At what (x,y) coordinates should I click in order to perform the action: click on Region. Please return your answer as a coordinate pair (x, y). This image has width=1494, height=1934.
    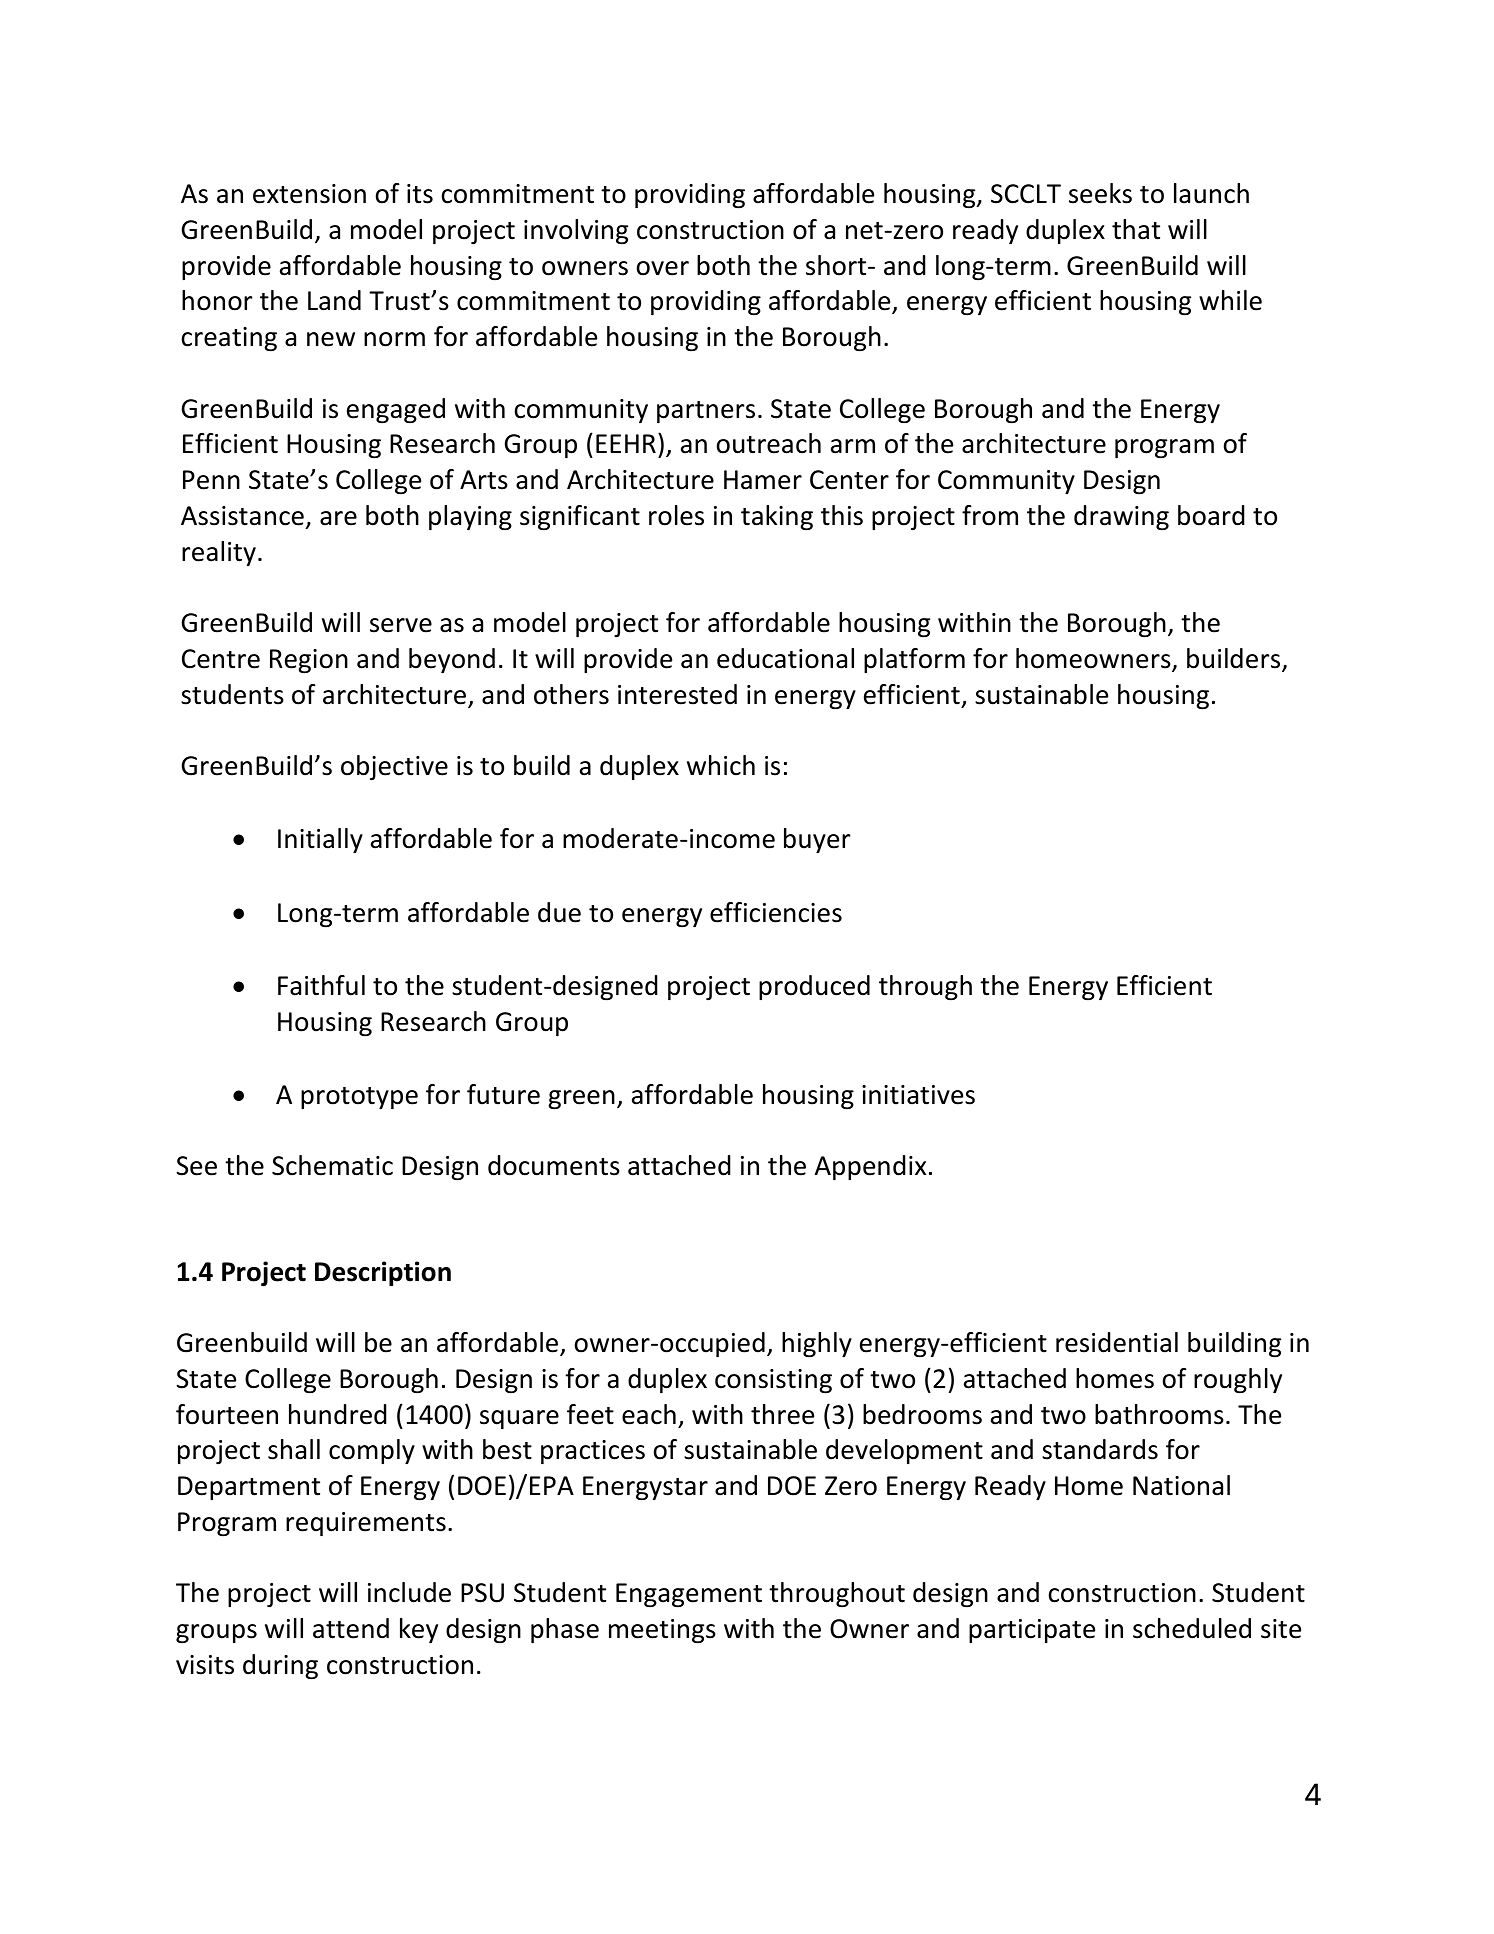
    Looking at the image, I should click on (309, 661).
